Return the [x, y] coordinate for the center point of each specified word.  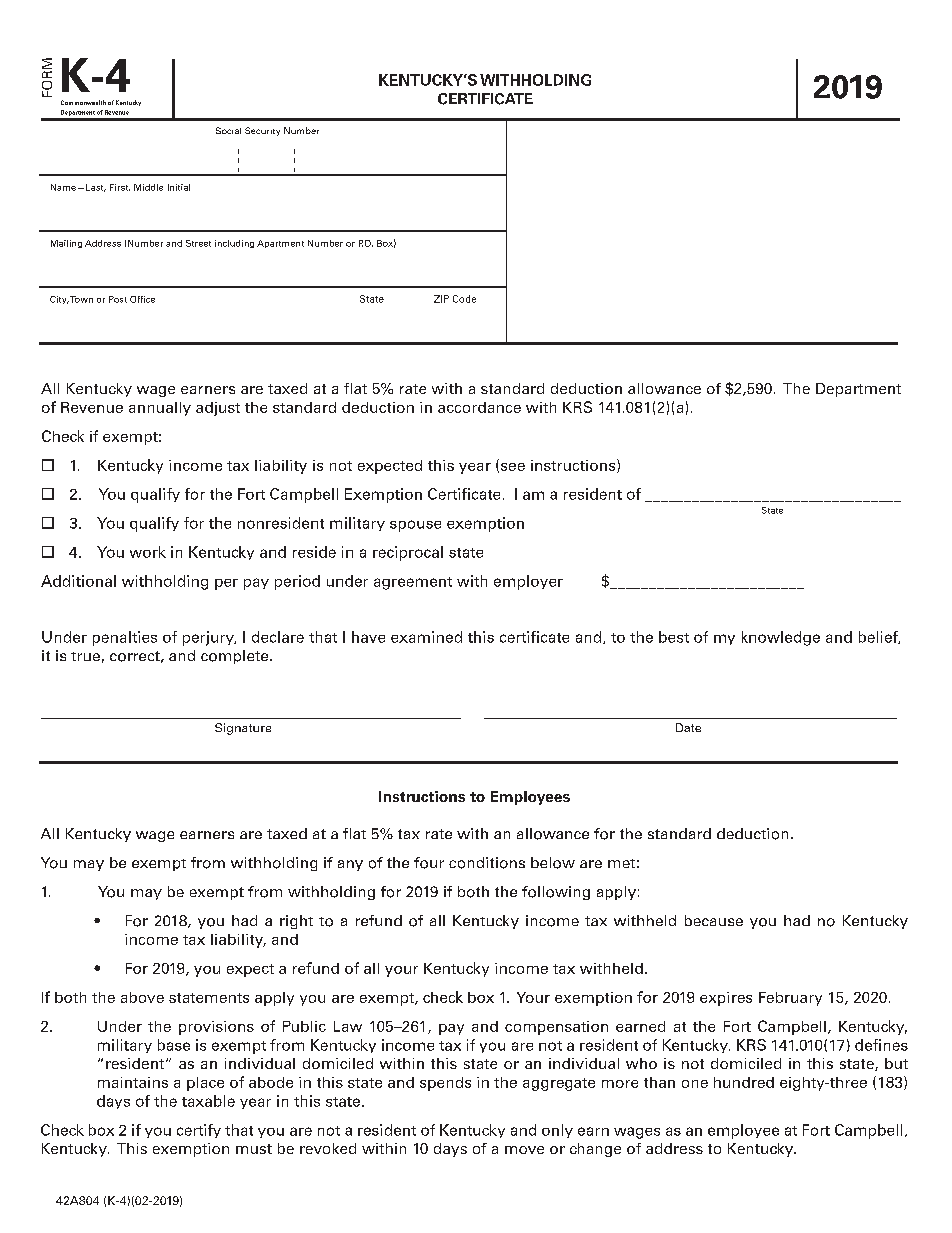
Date [688, 727]
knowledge [781, 638]
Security [262, 131]
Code [464, 299]
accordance [479, 407]
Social [228, 130]
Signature [243, 729]
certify [199, 1131]
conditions [487, 863]
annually [160, 409]
